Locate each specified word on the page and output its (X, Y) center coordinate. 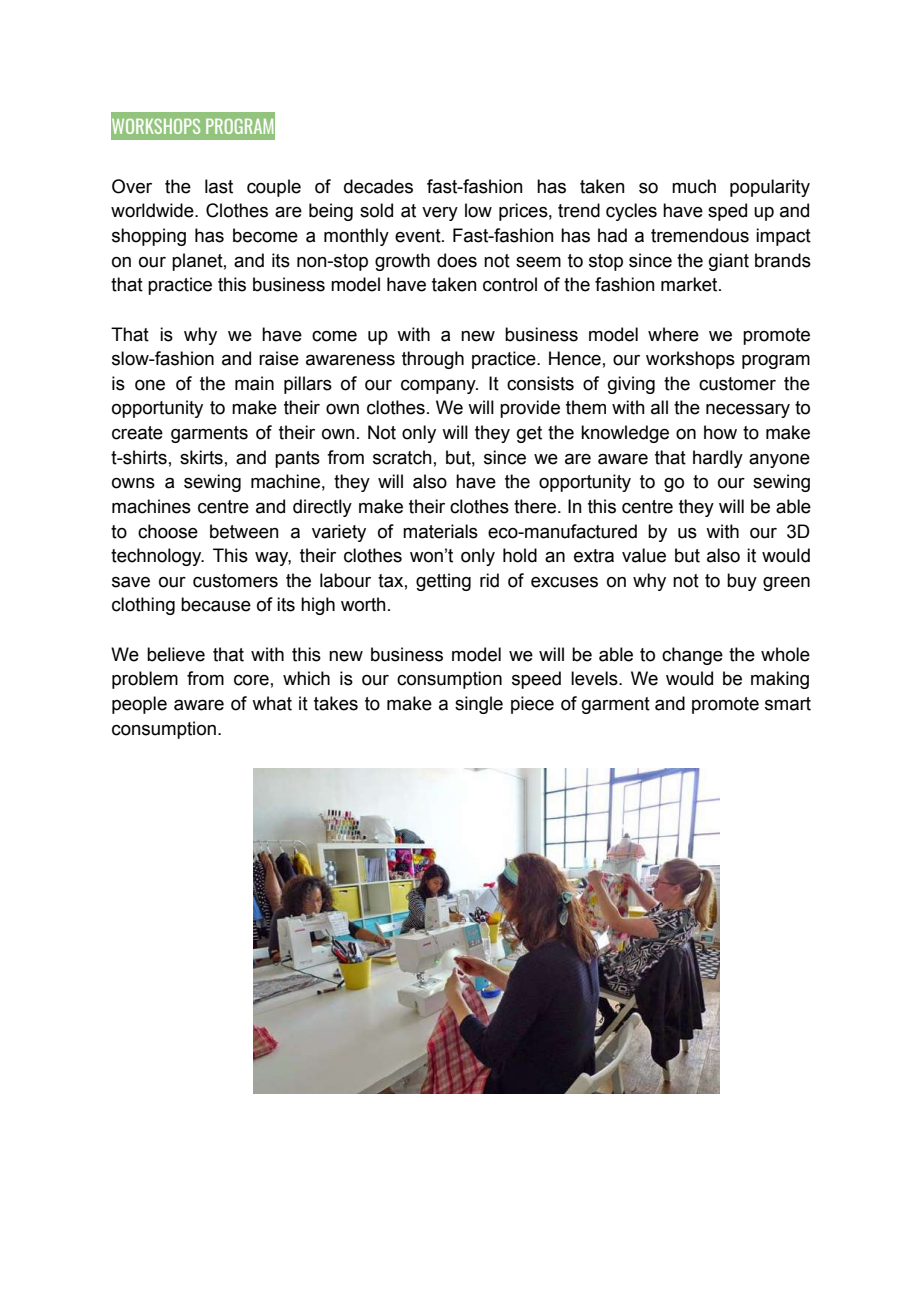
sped (727, 212)
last (219, 186)
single (479, 705)
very (440, 214)
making (780, 680)
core (251, 680)
